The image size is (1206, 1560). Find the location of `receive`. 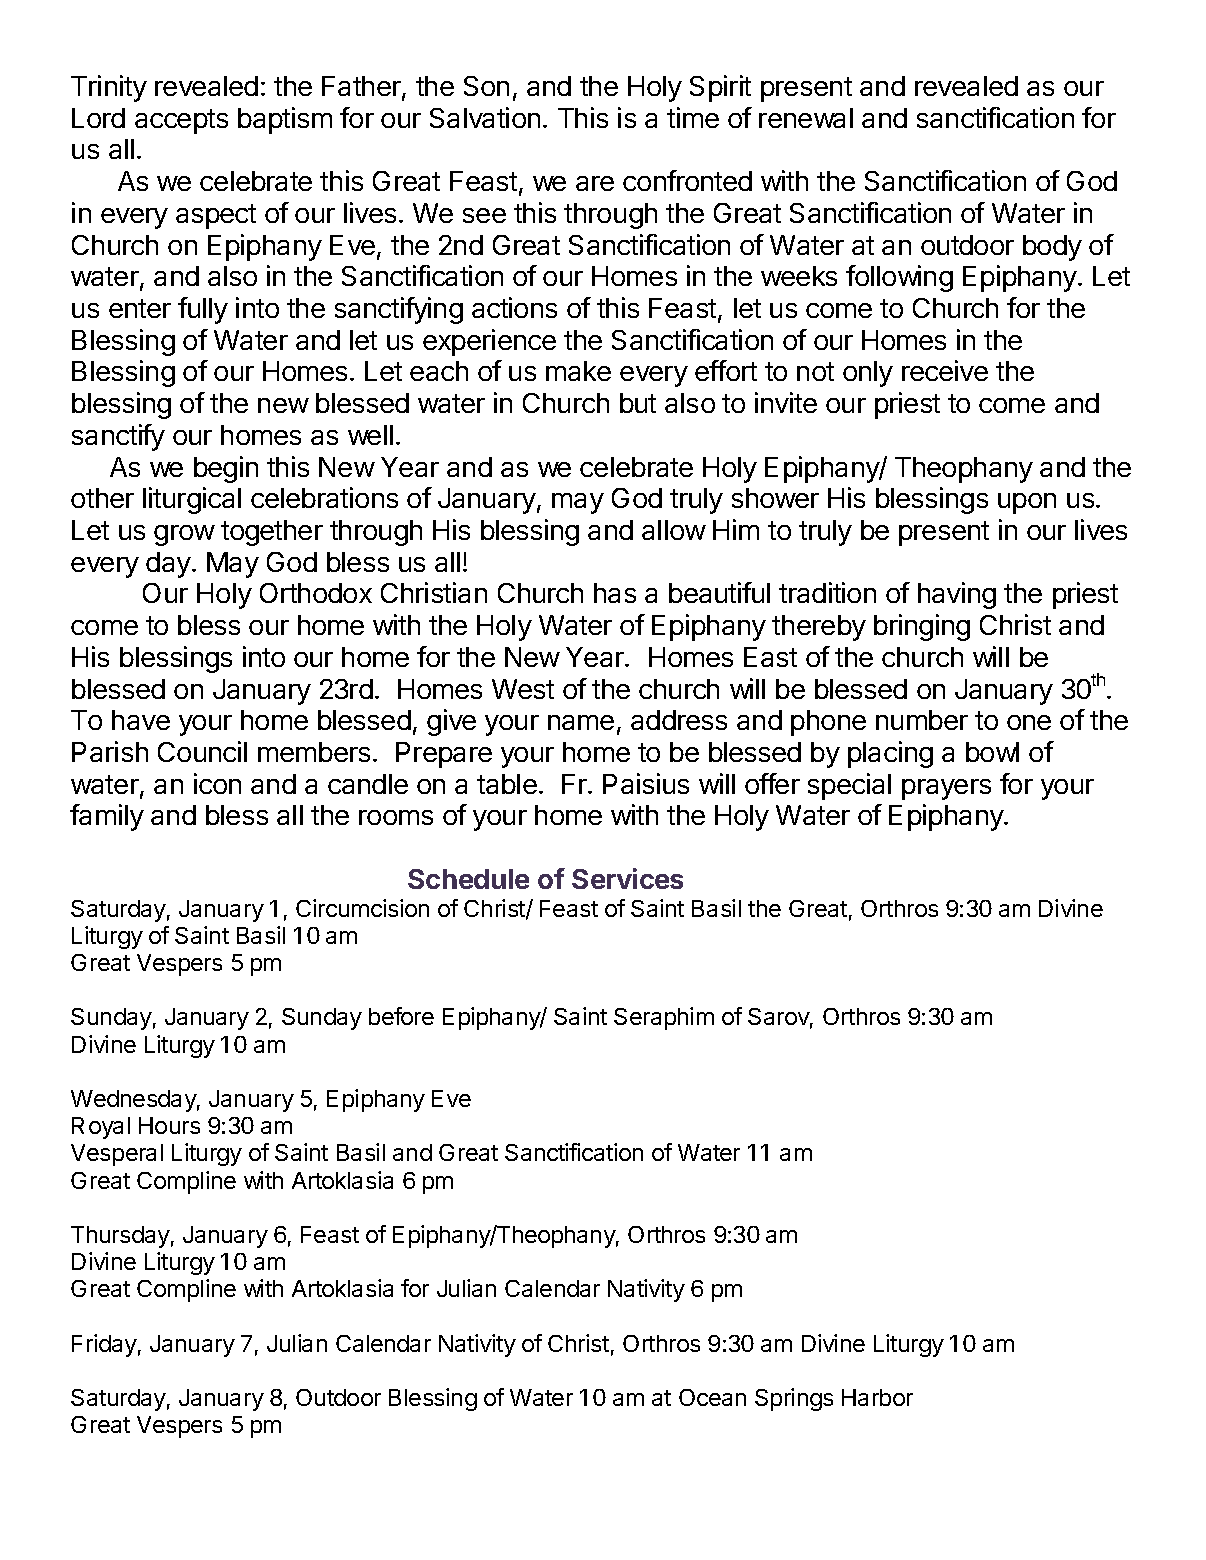

receive is located at coordinates (945, 370).
